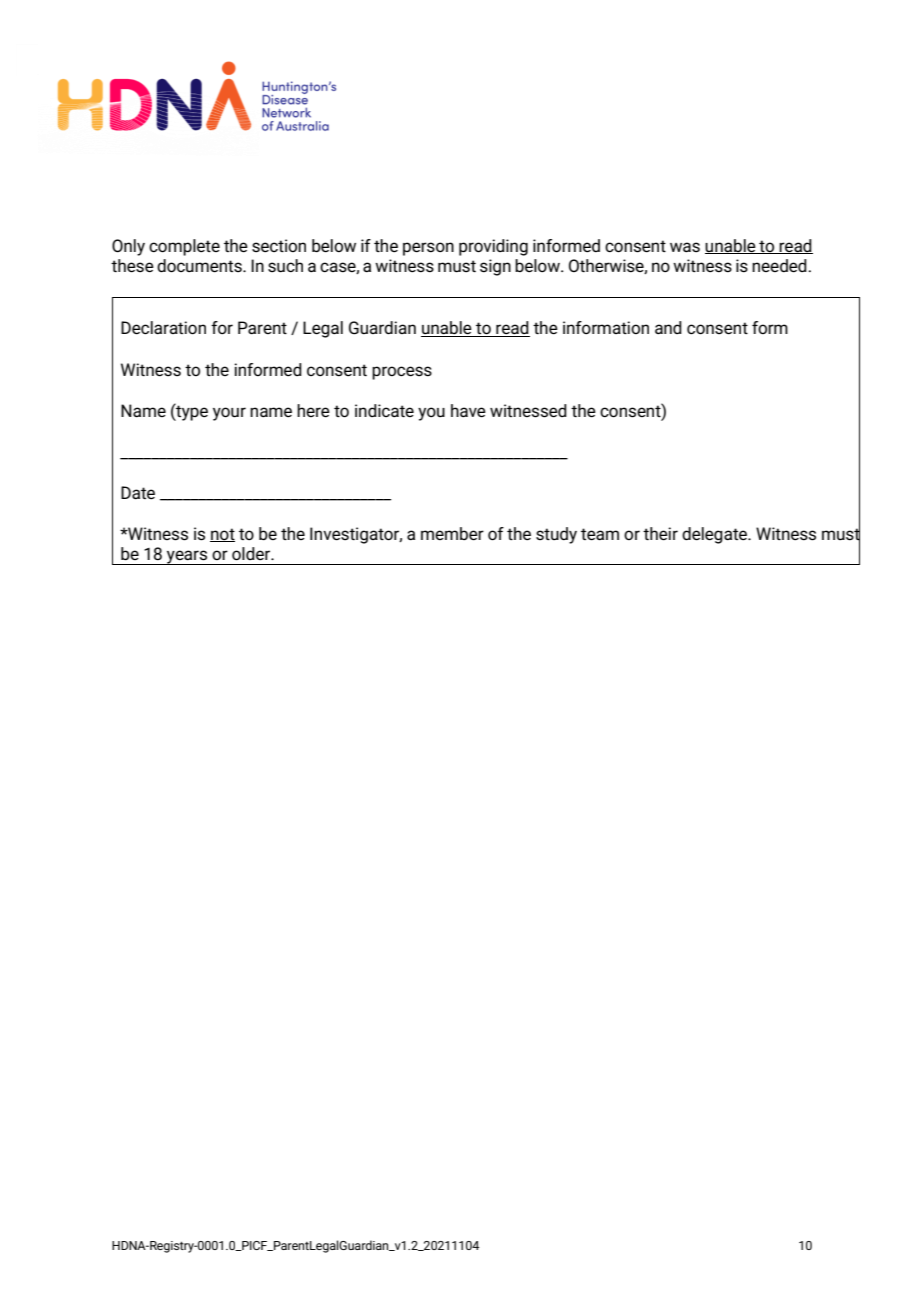 This image has height=1308, width=924. I want to click on years, so click(187, 557).
